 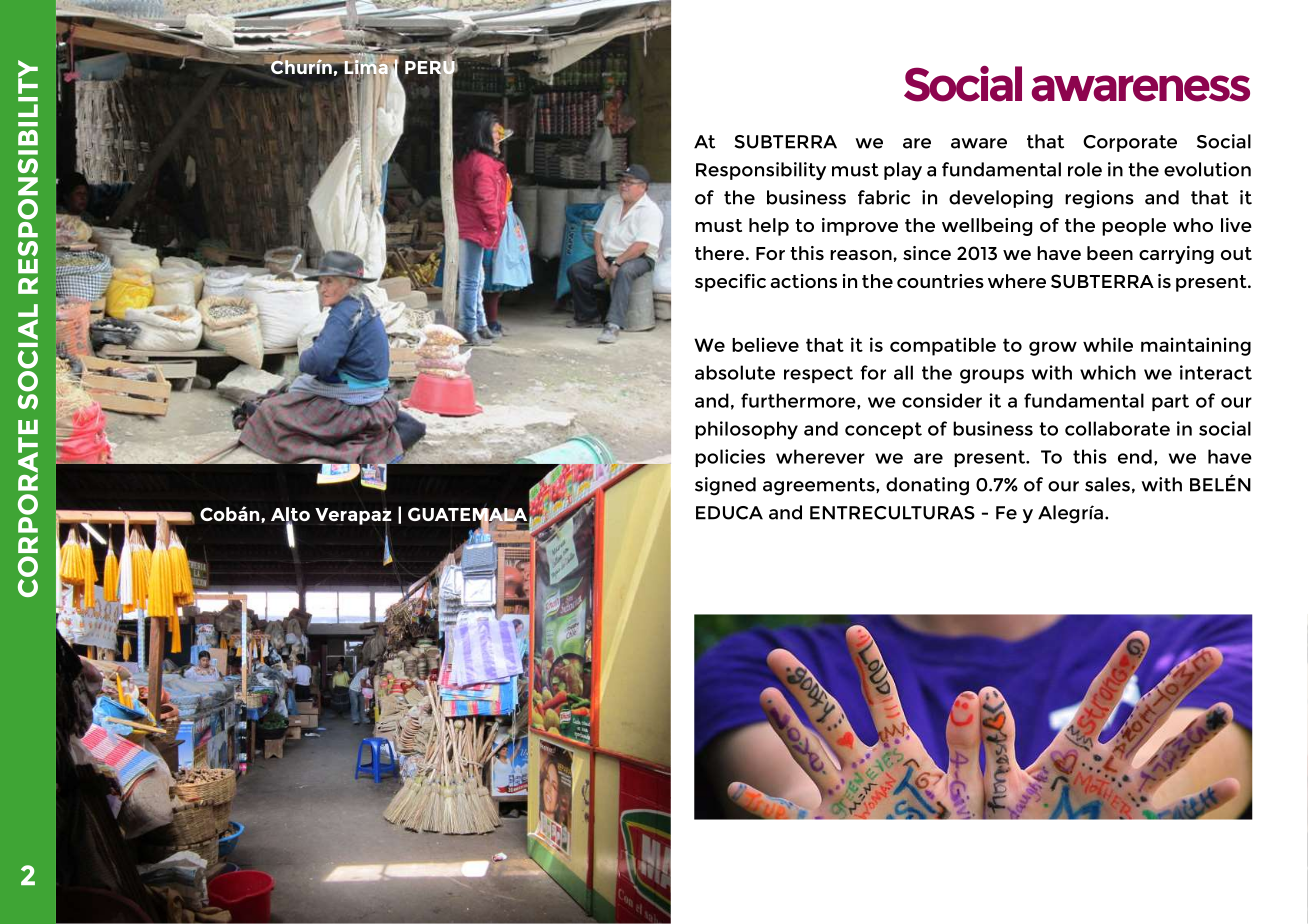 What do you see at coordinates (735, 372) in the screenshot?
I see `absolute` at bounding box center [735, 372].
